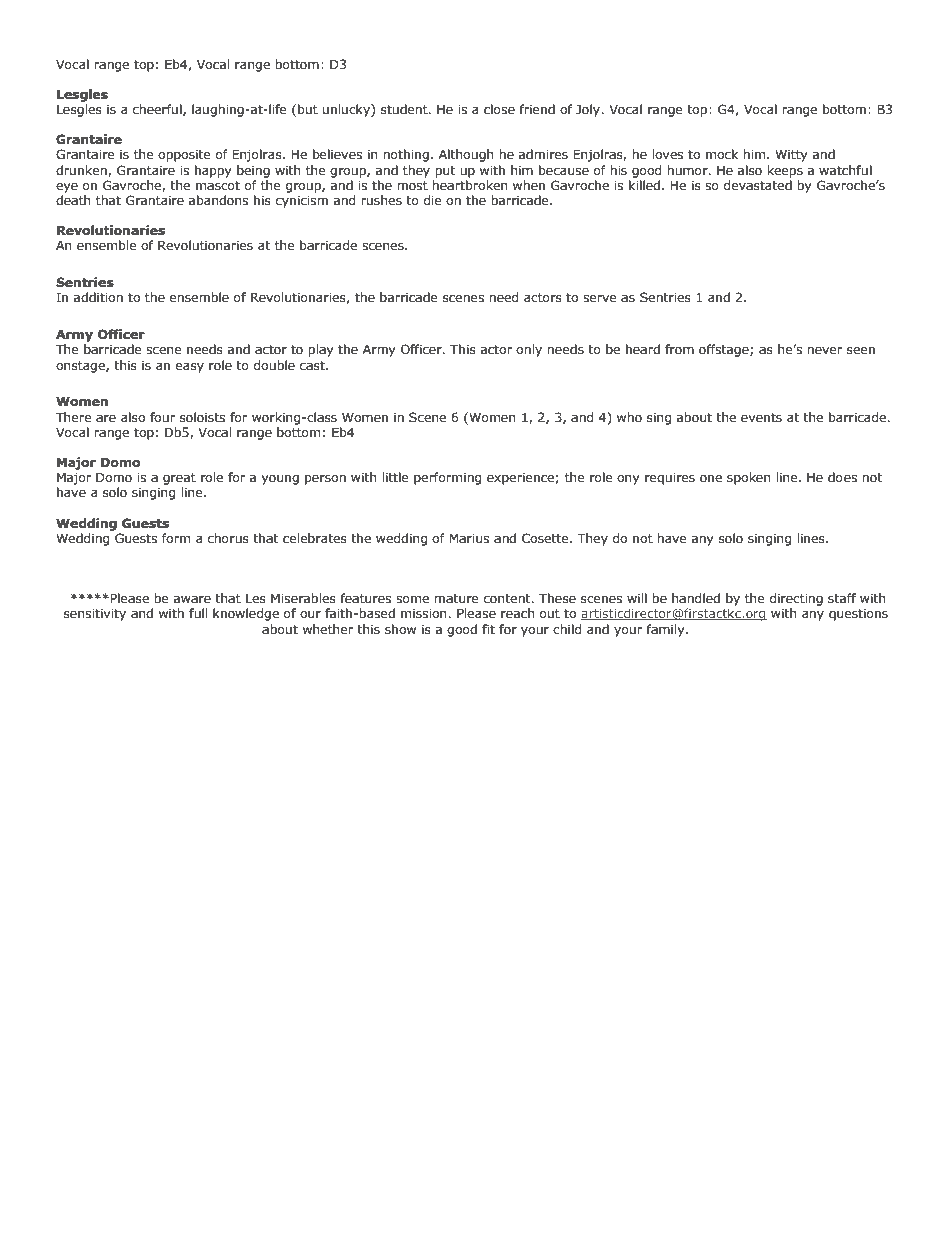 The height and width of the screenshot is (1233, 952). Describe the element at coordinates (190, 368) in the screenshot. I see `easy` at that location.
